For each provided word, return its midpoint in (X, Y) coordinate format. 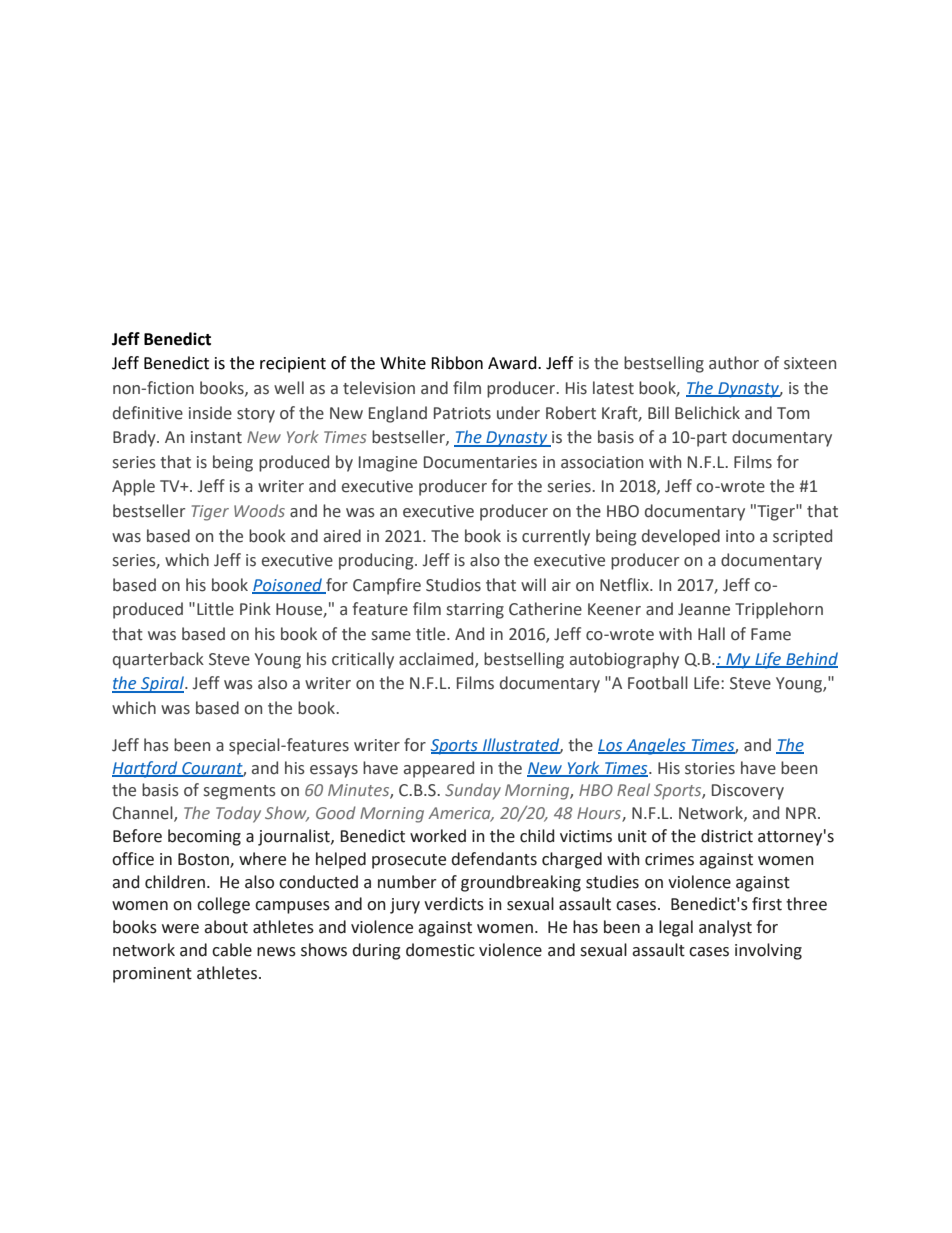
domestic (440, 950)
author (734, 363)
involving (768, 951)
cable (232, 950)
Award (513, 363)
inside (210, 413)
